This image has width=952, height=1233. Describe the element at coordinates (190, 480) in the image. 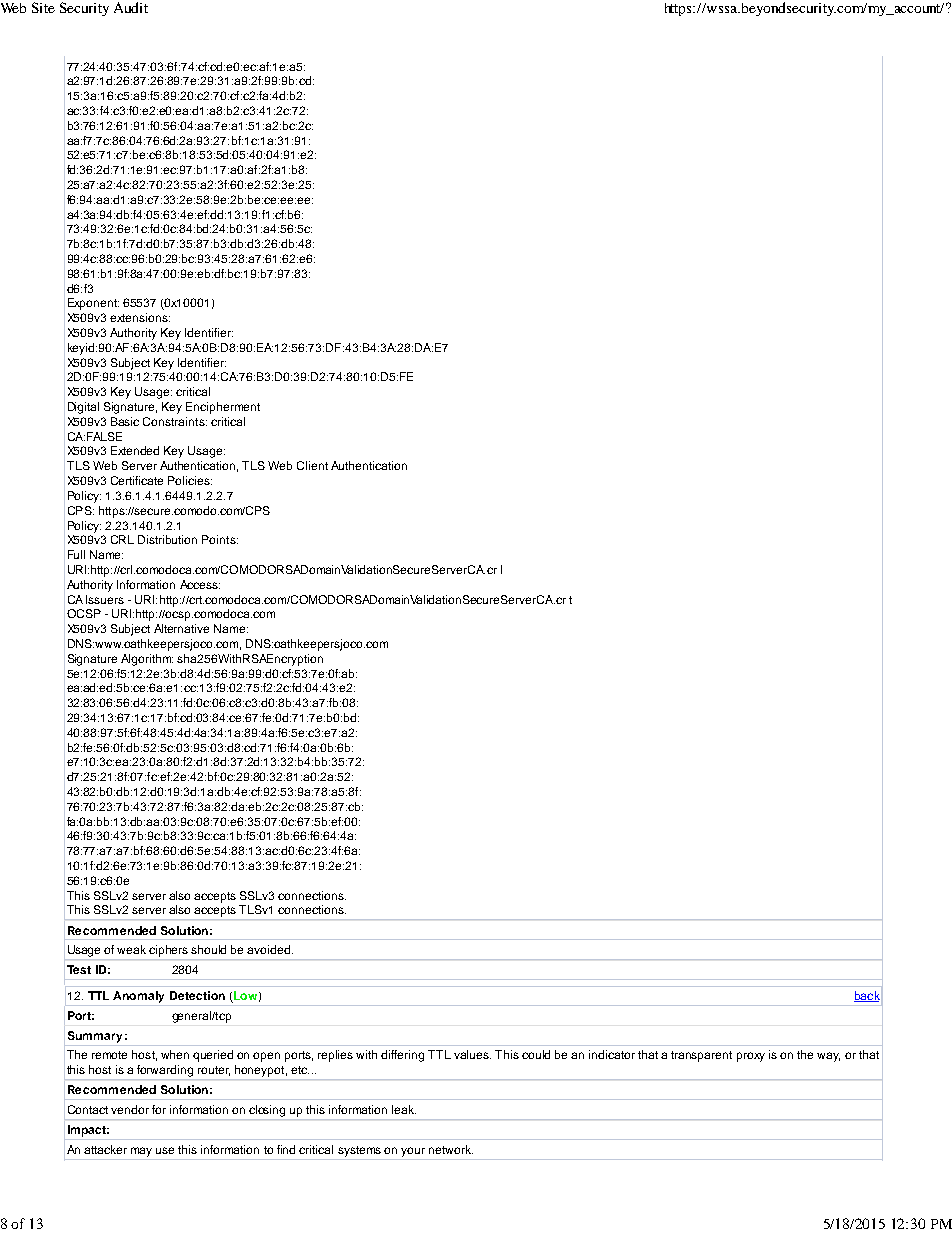

I see `Policies` at that location.
